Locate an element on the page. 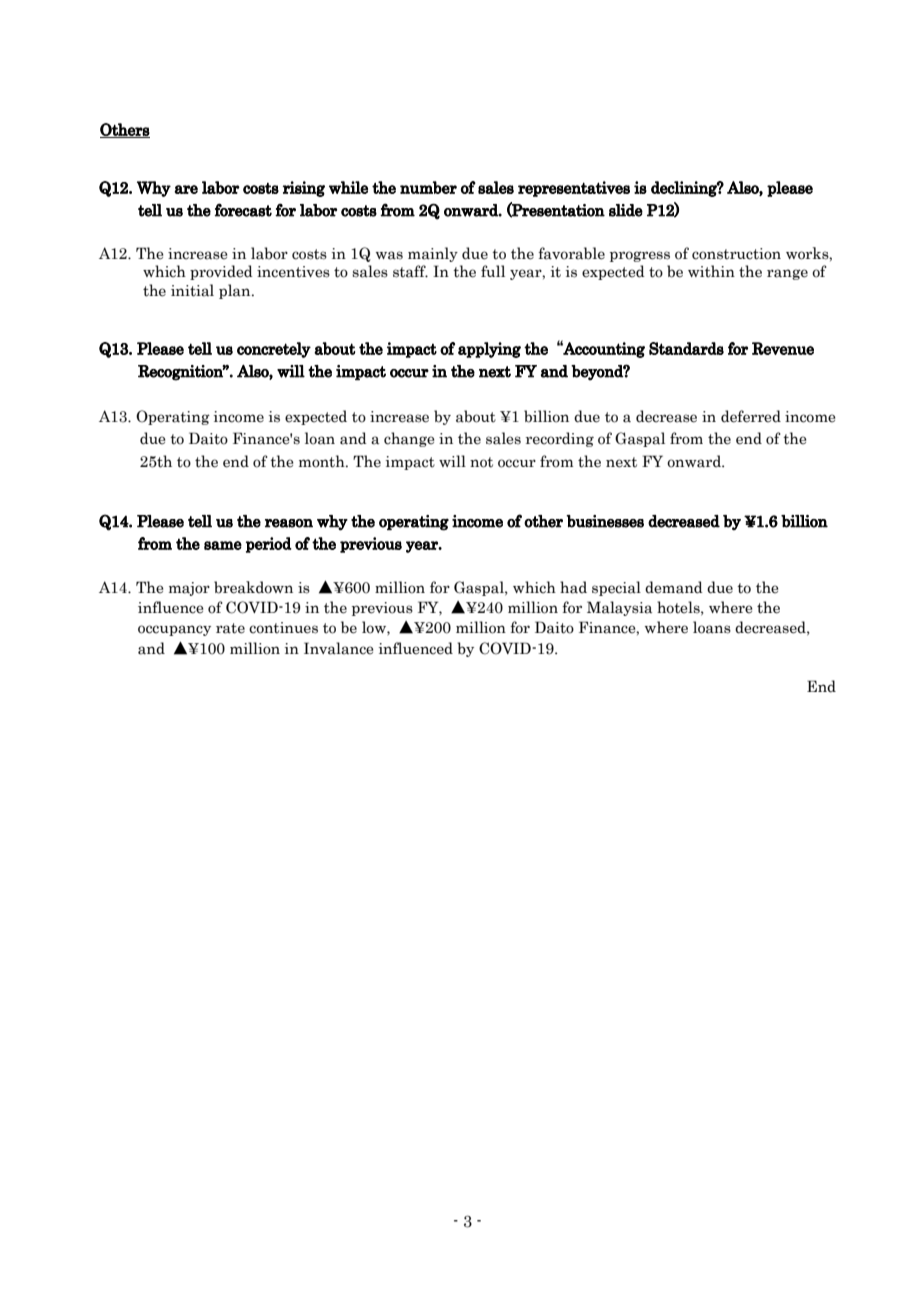 The image size is (924, 1308). deferred is located at coordinates (751, 416).
